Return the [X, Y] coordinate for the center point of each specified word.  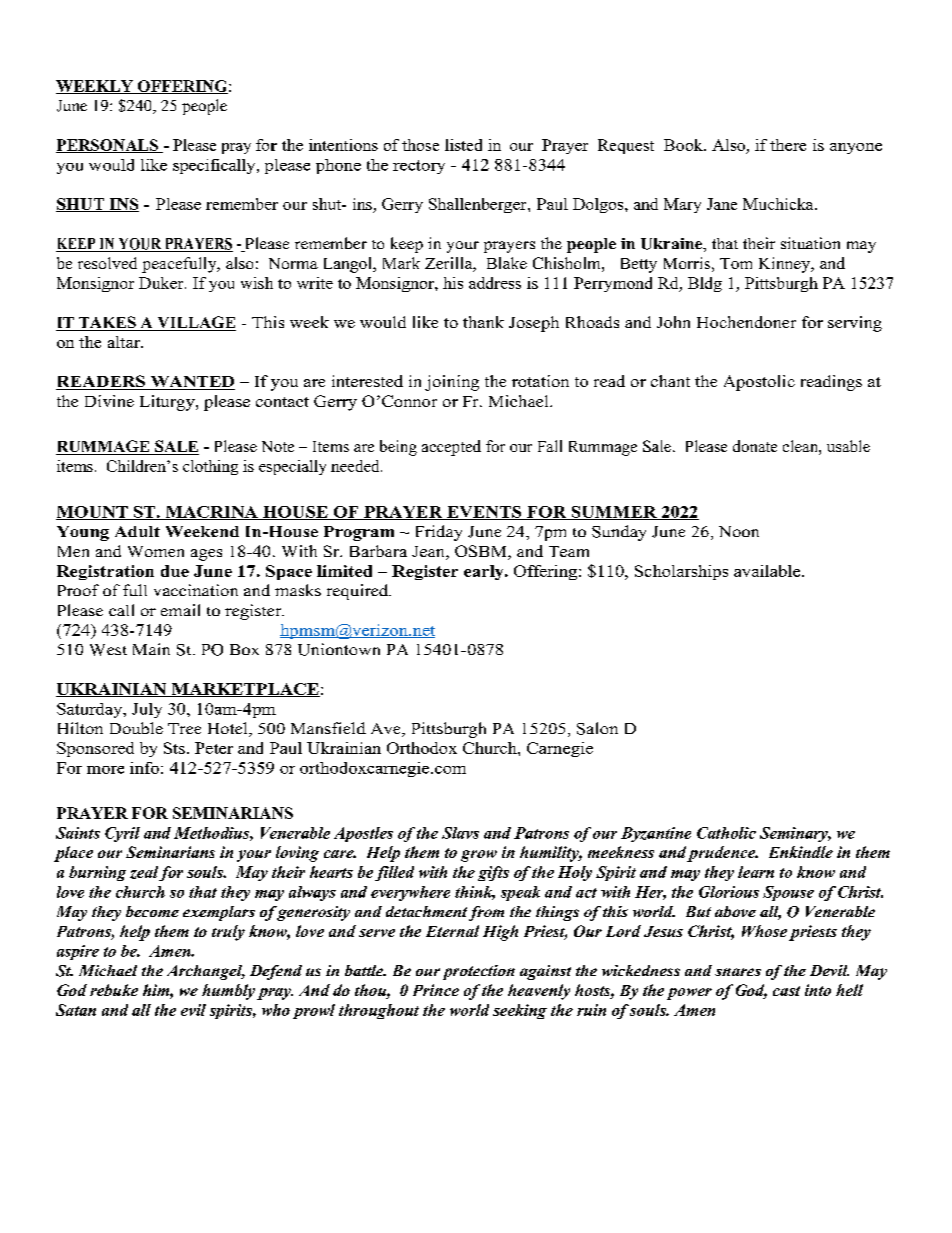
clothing [210, 467]
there [788, 145]
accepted [451, 448]
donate [755, 446]
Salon [597, 728]
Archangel [206, 972]
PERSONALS [108, 146]
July [147, 710]
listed [463, 145]
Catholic [726, 833]
